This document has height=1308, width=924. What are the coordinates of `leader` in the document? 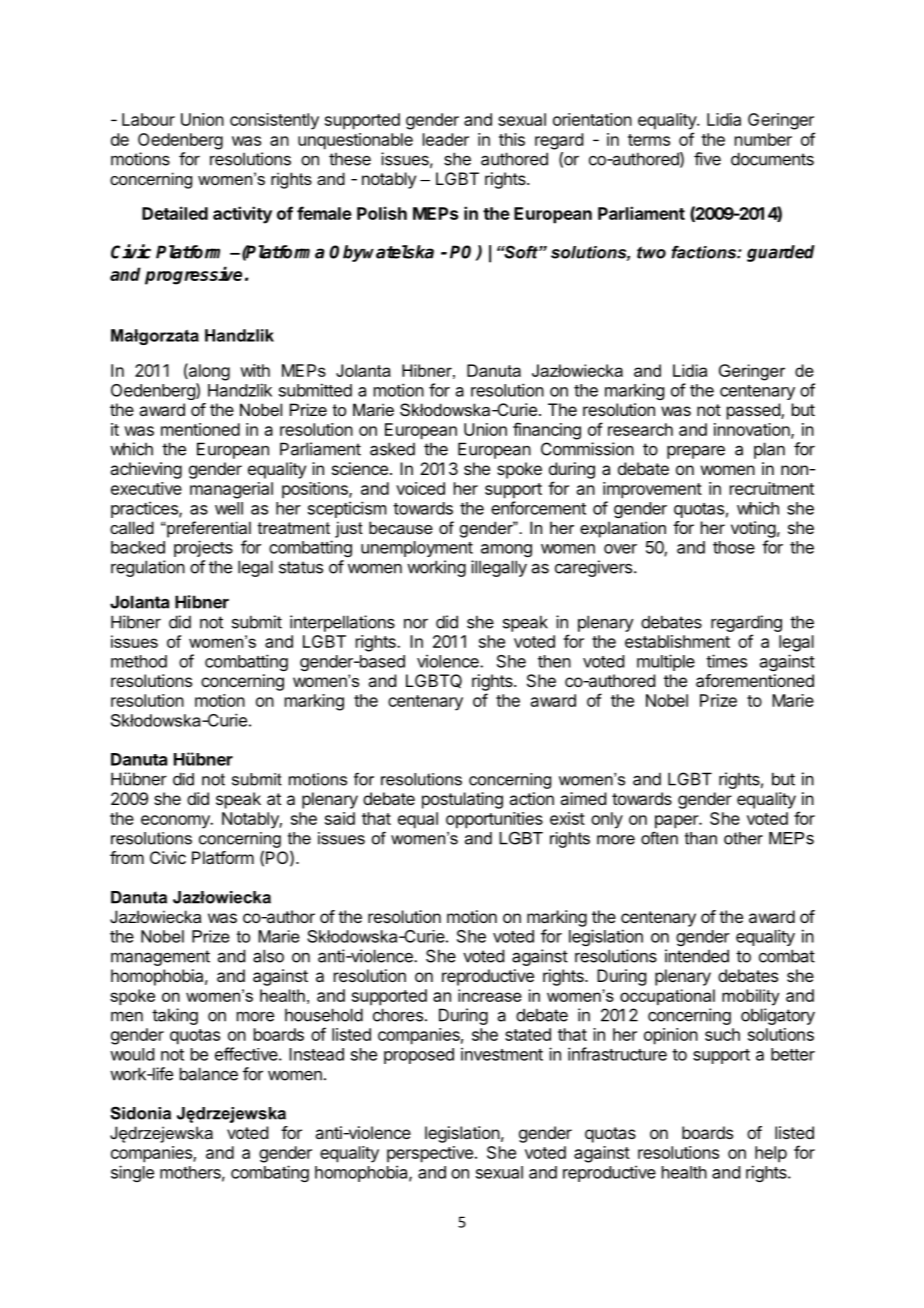 It's located at (446, 139).
